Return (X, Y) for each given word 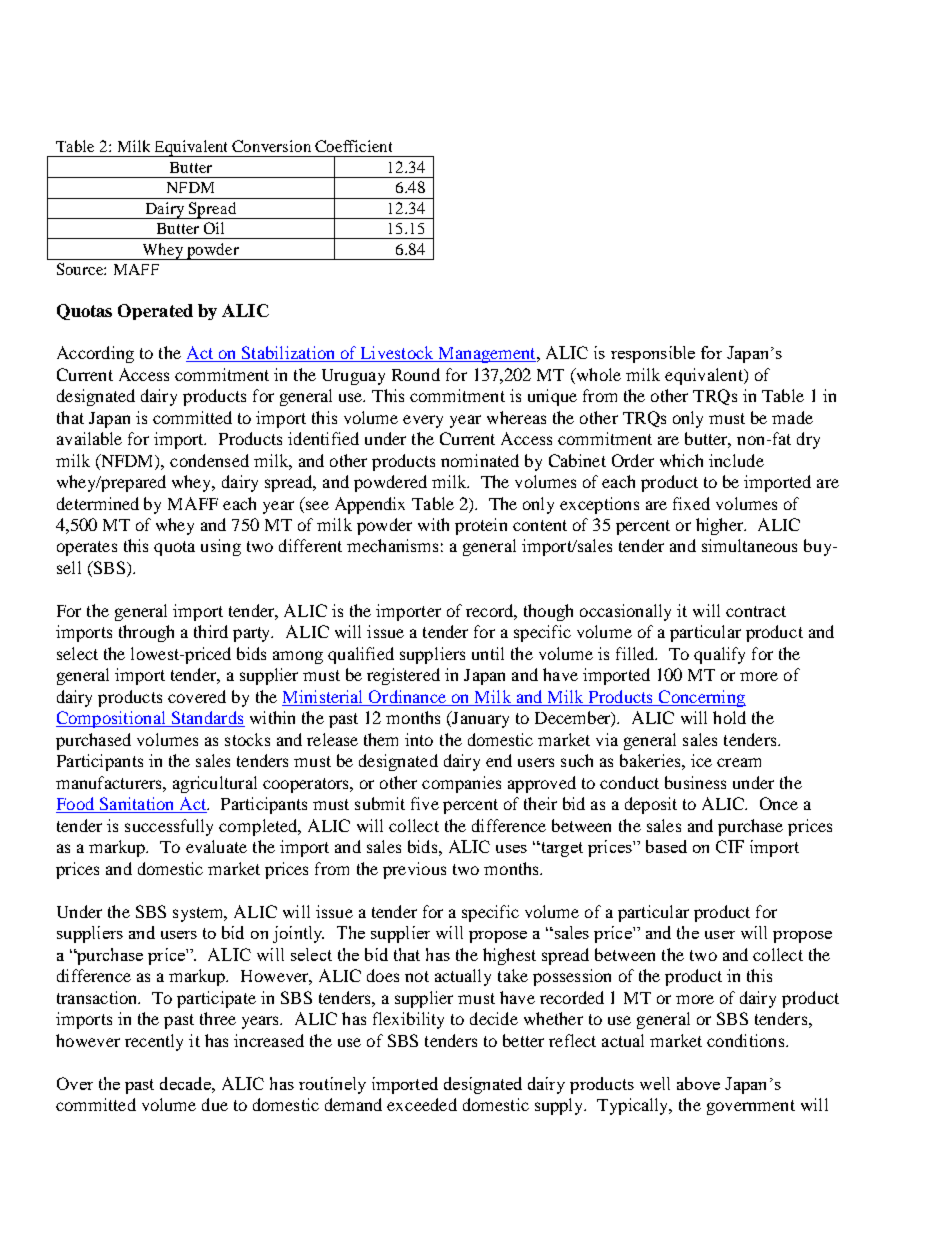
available (89, 438)
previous (414, 870)
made (792, 417)
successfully (169, 827)
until (488, 653)
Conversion (271, 146)
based (666, 846)
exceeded (422, 1104)
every (423, 421)
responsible (653, 354)
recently (154, 1042)
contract (756, 611)
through (146, 633)
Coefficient (353, 146)
